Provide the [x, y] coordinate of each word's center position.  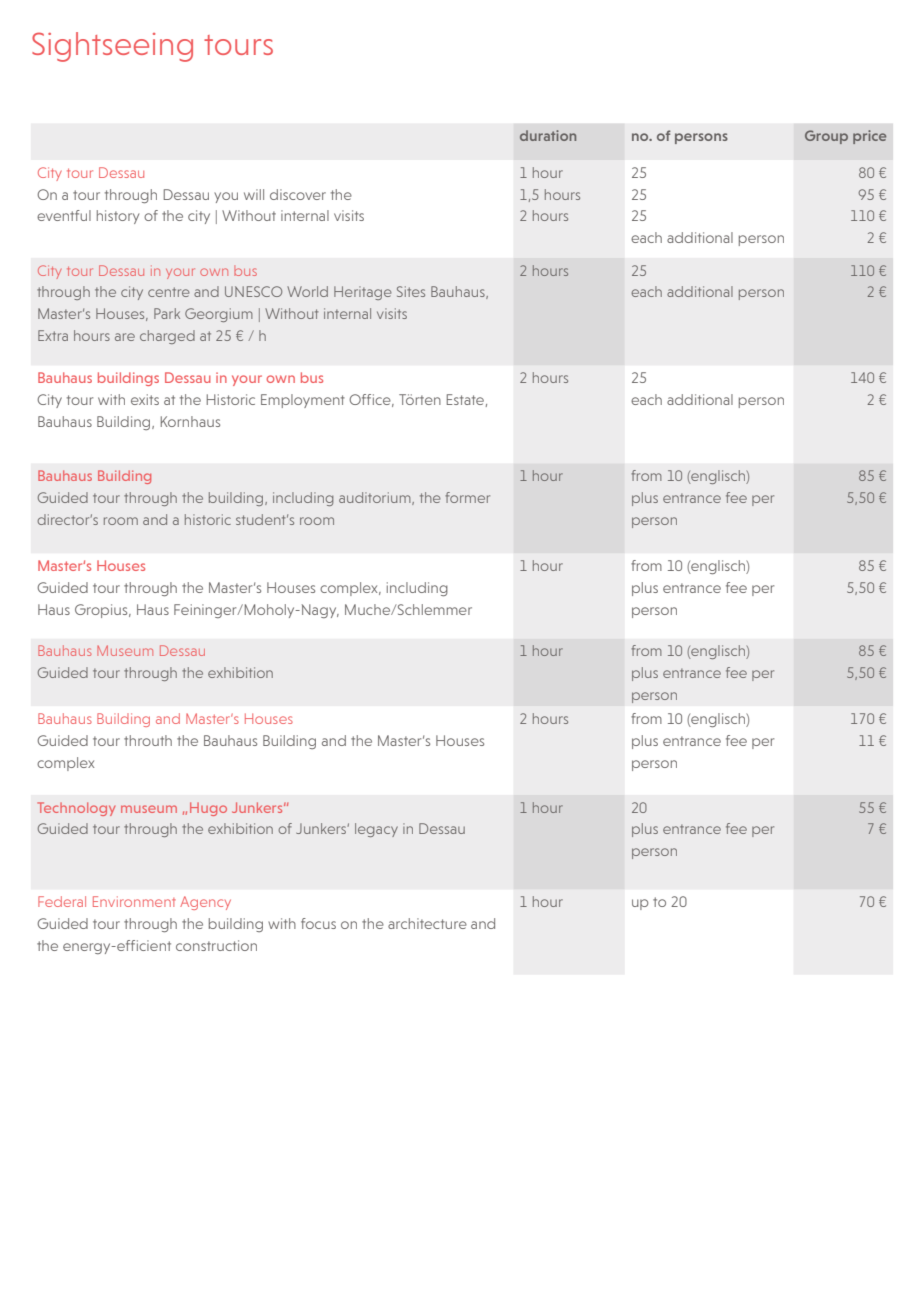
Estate [465, 399]
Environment [134, 901]
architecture [427, 923]
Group [826, 137]
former [467, 497]
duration [548, 135]
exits [145, 399]
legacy [376, 830]
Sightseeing [112, 47]
